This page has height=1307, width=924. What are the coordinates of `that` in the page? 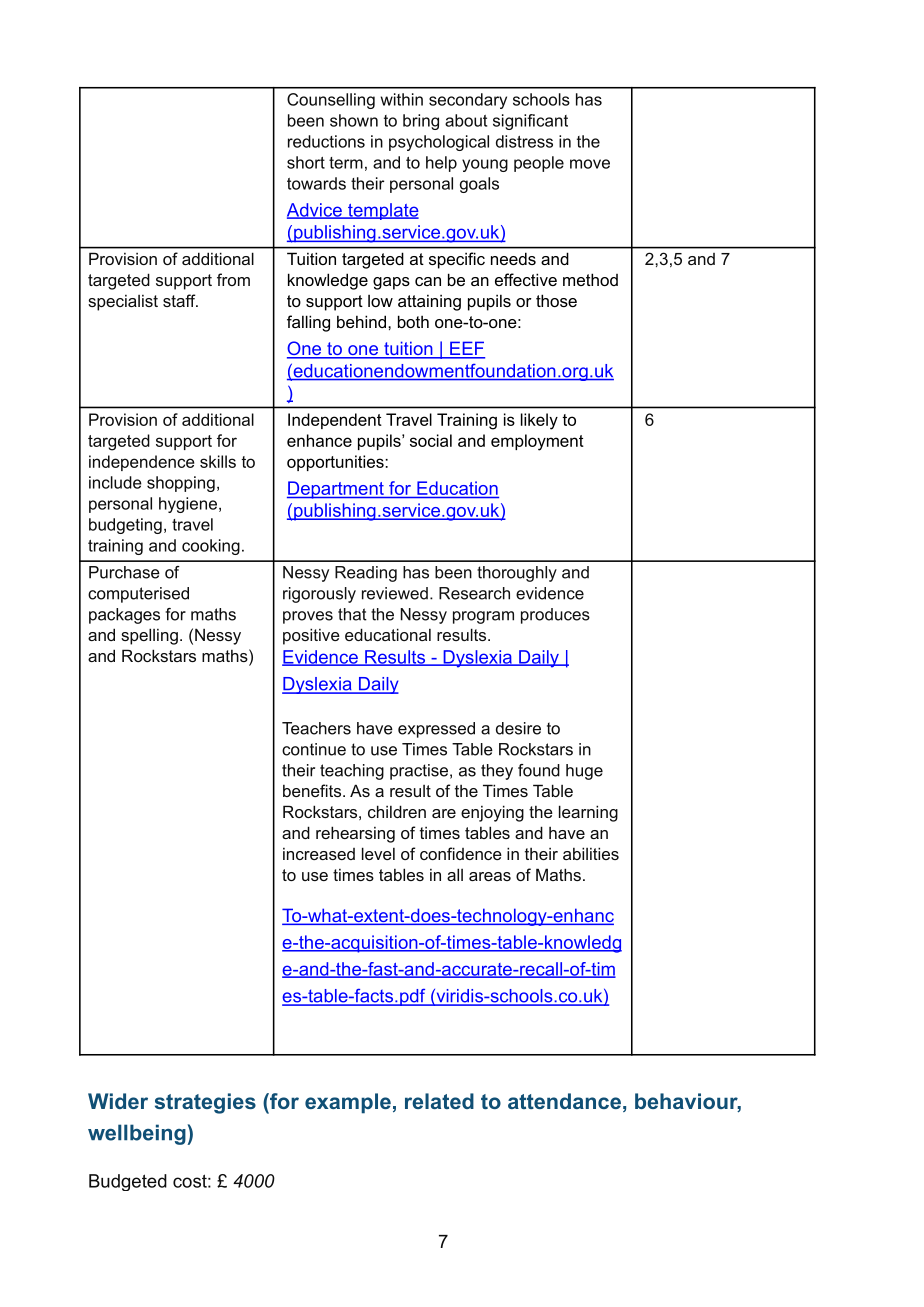 It's located at (352, 614).
